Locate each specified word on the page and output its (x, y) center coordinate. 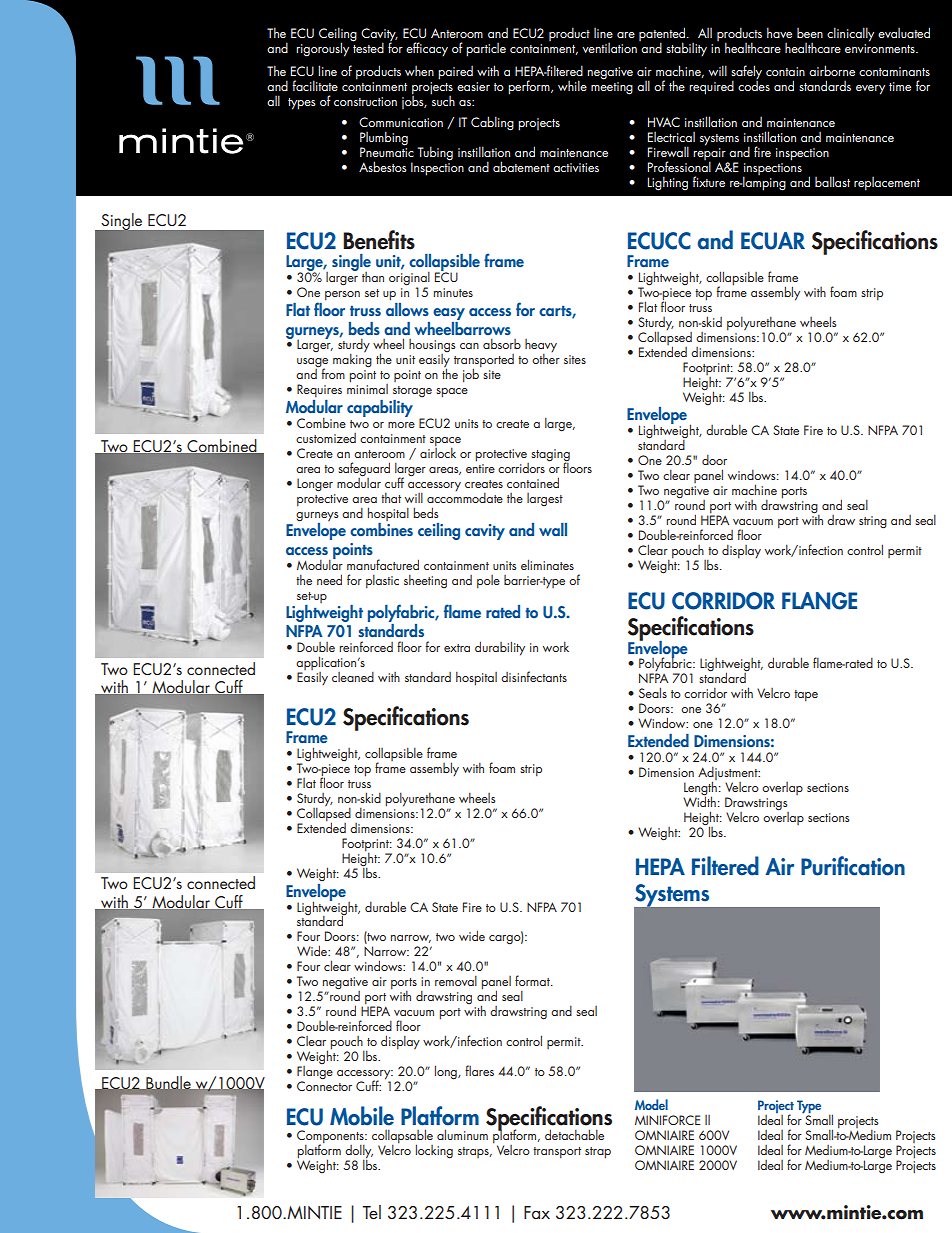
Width (699, 800)
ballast (832, 181)
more (401, 425)
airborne (832, 70)
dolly (359, 1152)
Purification (853, 866)
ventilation (609, 48)
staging (550, 456)
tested (367, 46)
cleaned (353, 677)
